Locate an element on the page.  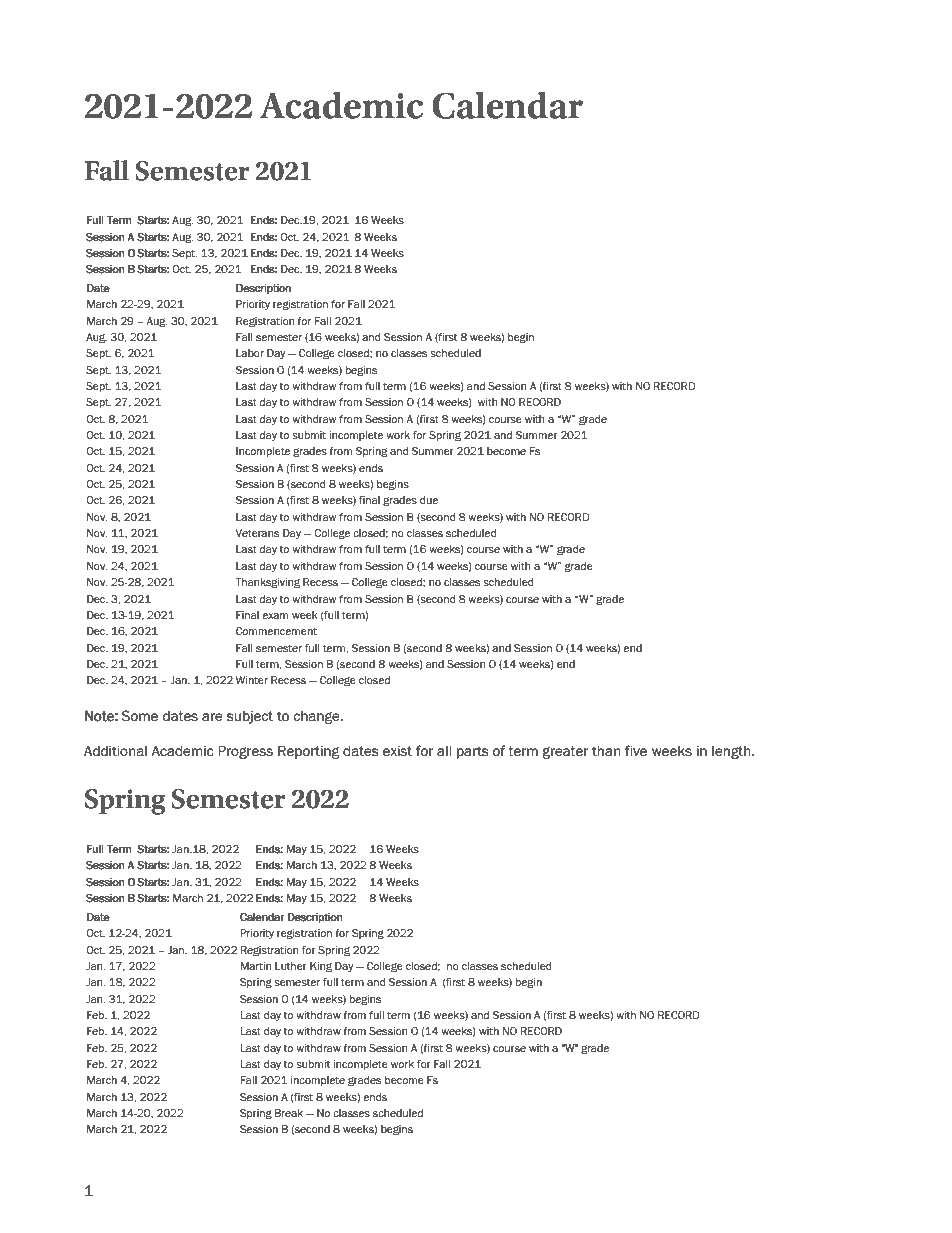
greater is located at coordinates (565, 752).
